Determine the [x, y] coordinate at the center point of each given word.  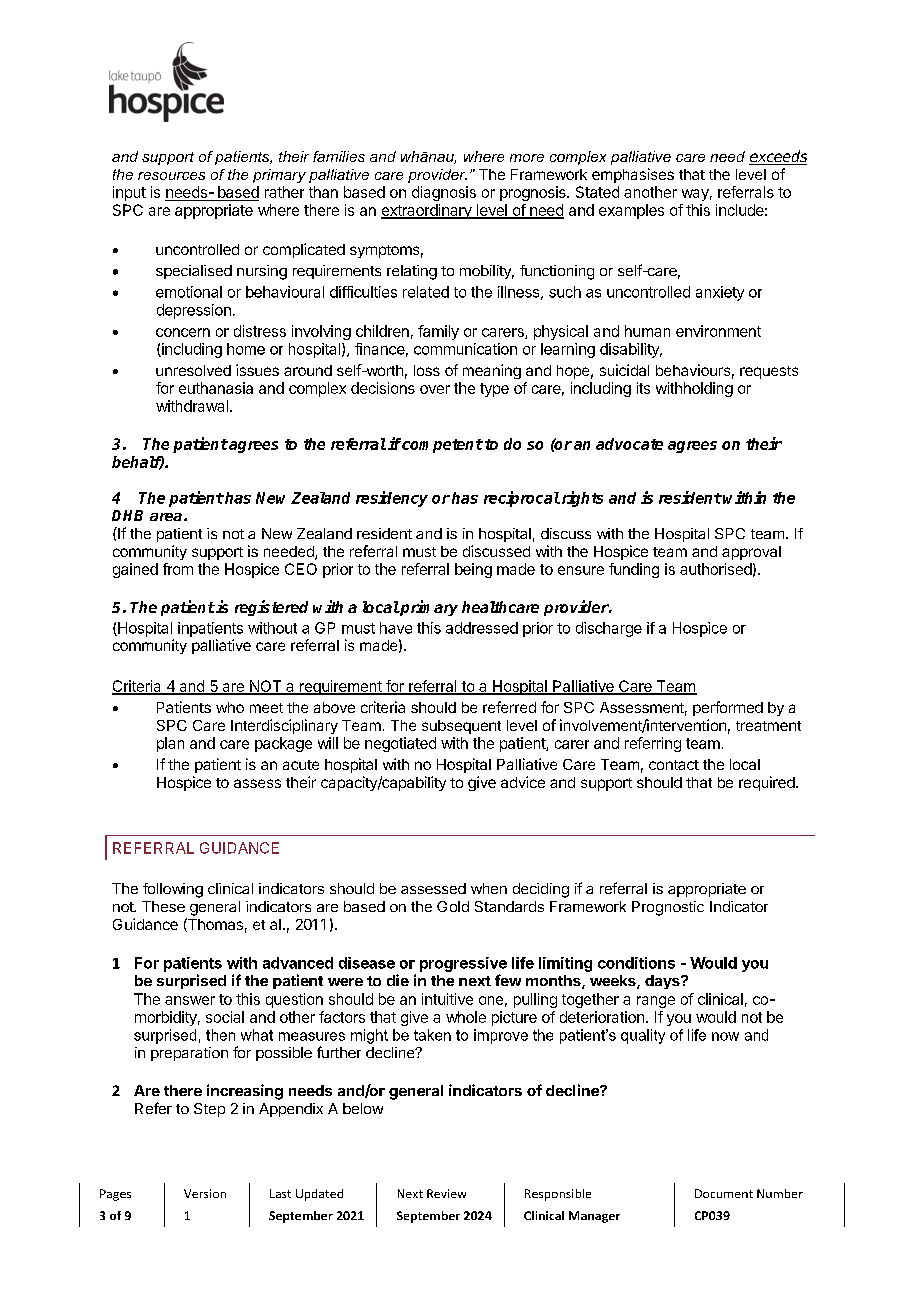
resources [171, 176]
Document [724, 1193]
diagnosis [444, 193]
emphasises [633, 175]
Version [205, 1193]
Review [446, 1193]
